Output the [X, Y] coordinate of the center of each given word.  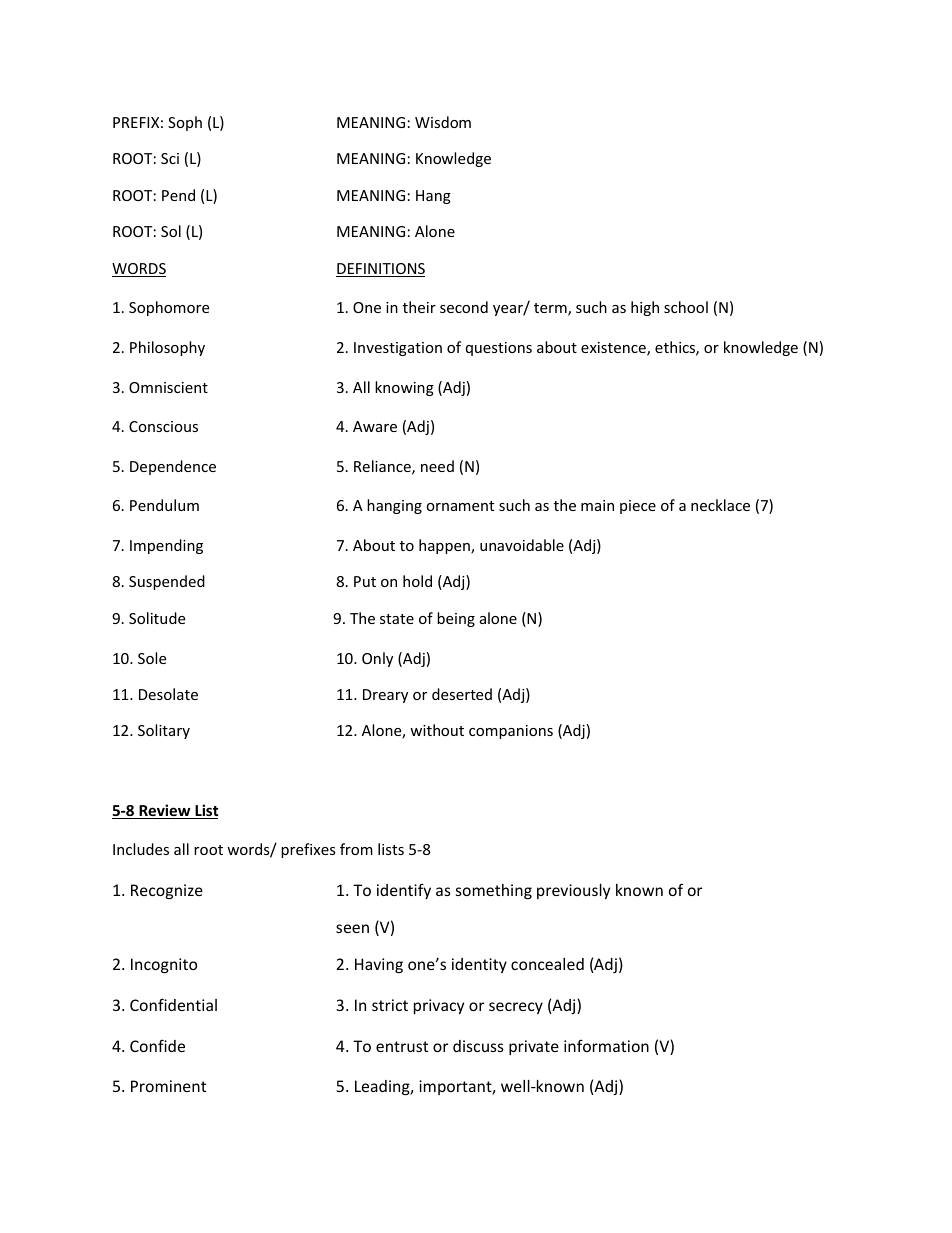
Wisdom [443, 122]
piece [638, 507]
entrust [402, 1046]
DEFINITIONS [380, 270]
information [606, 1045]
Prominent [168, 1086]
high [645, 308]
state [397, 619]
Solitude [157, 618]
